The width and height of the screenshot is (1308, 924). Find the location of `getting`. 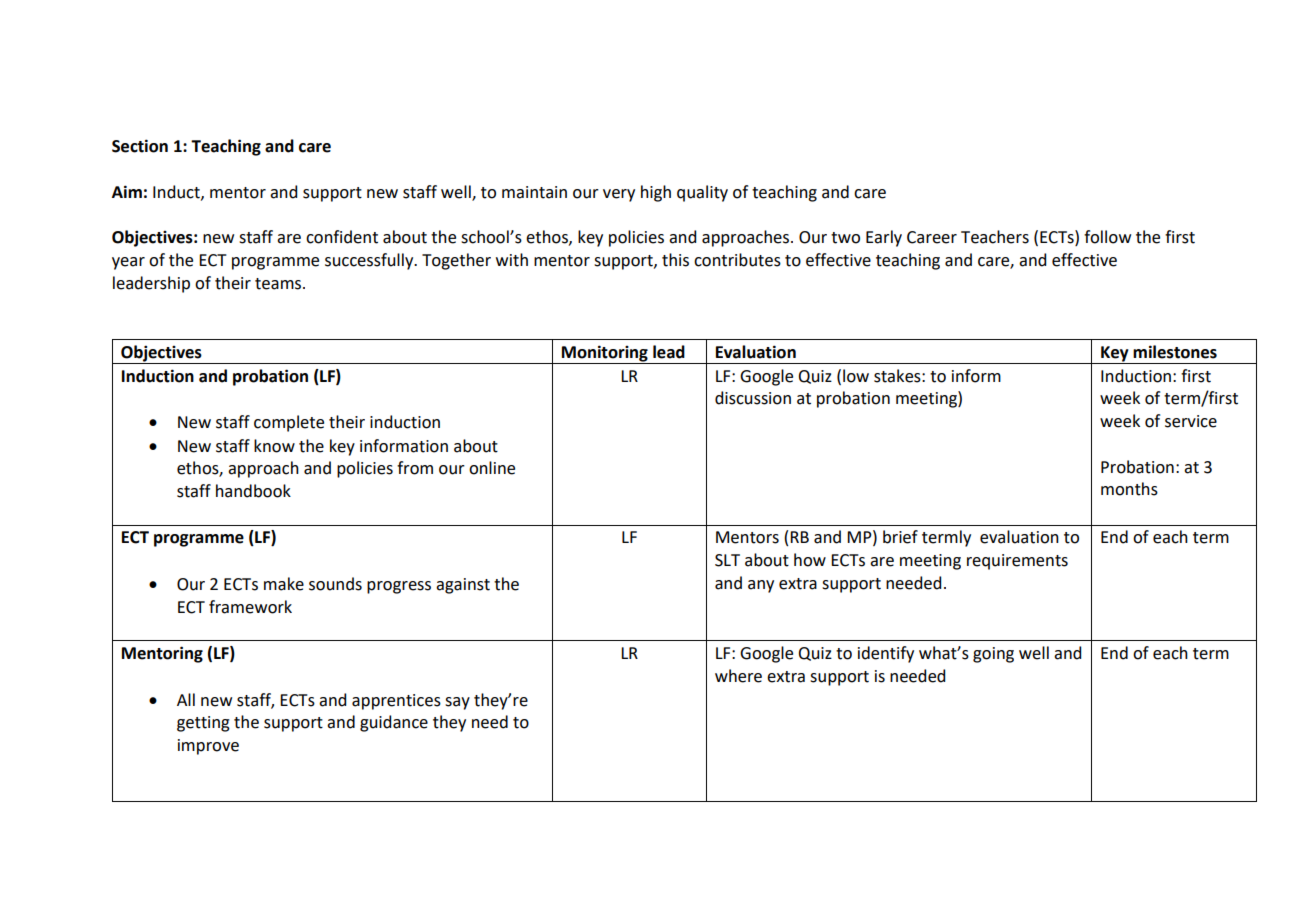

getting is located at coordinates (203, 724).
